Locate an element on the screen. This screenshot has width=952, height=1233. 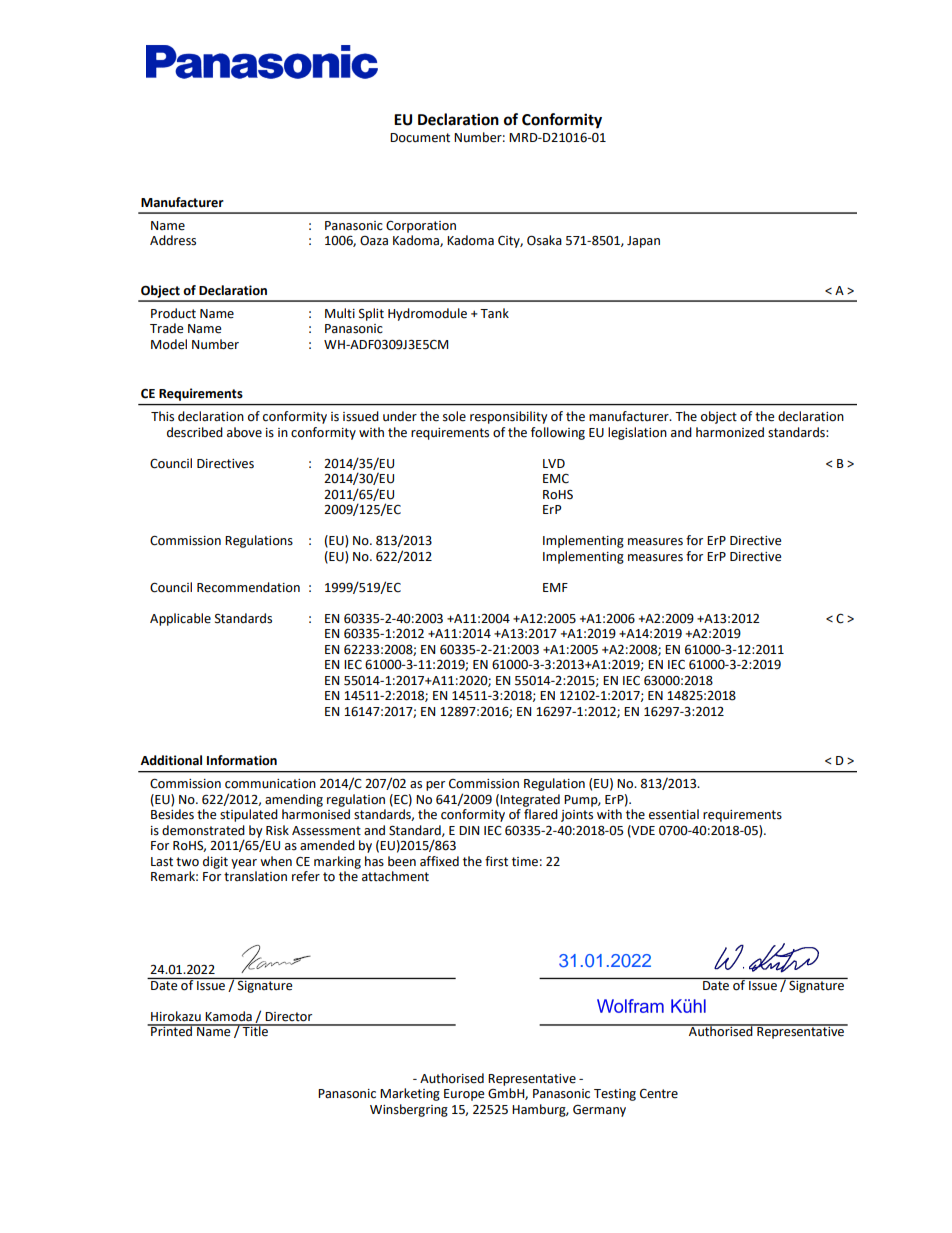
legislation is located at coordinates (637, 433).
